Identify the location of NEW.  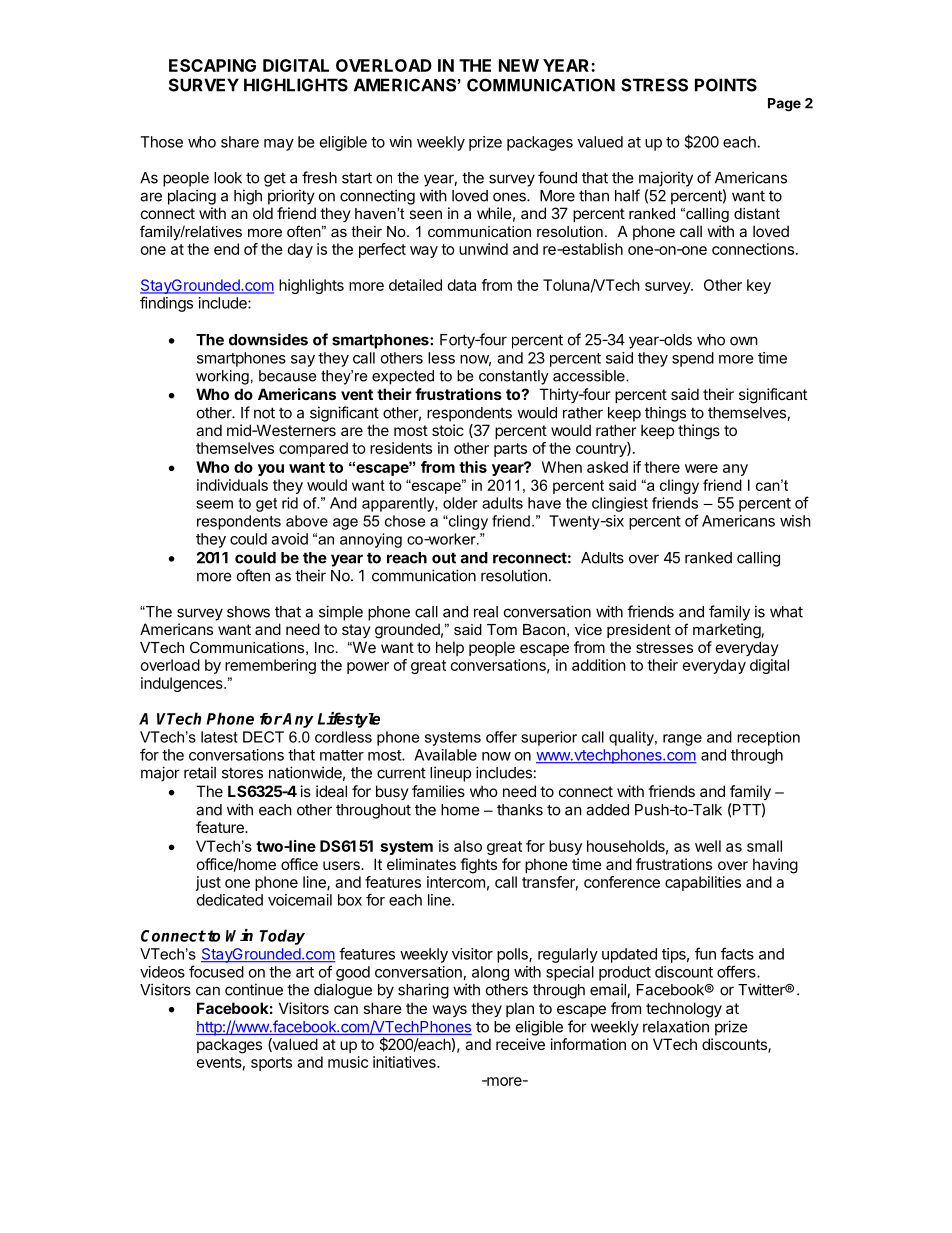
(519, 65).
